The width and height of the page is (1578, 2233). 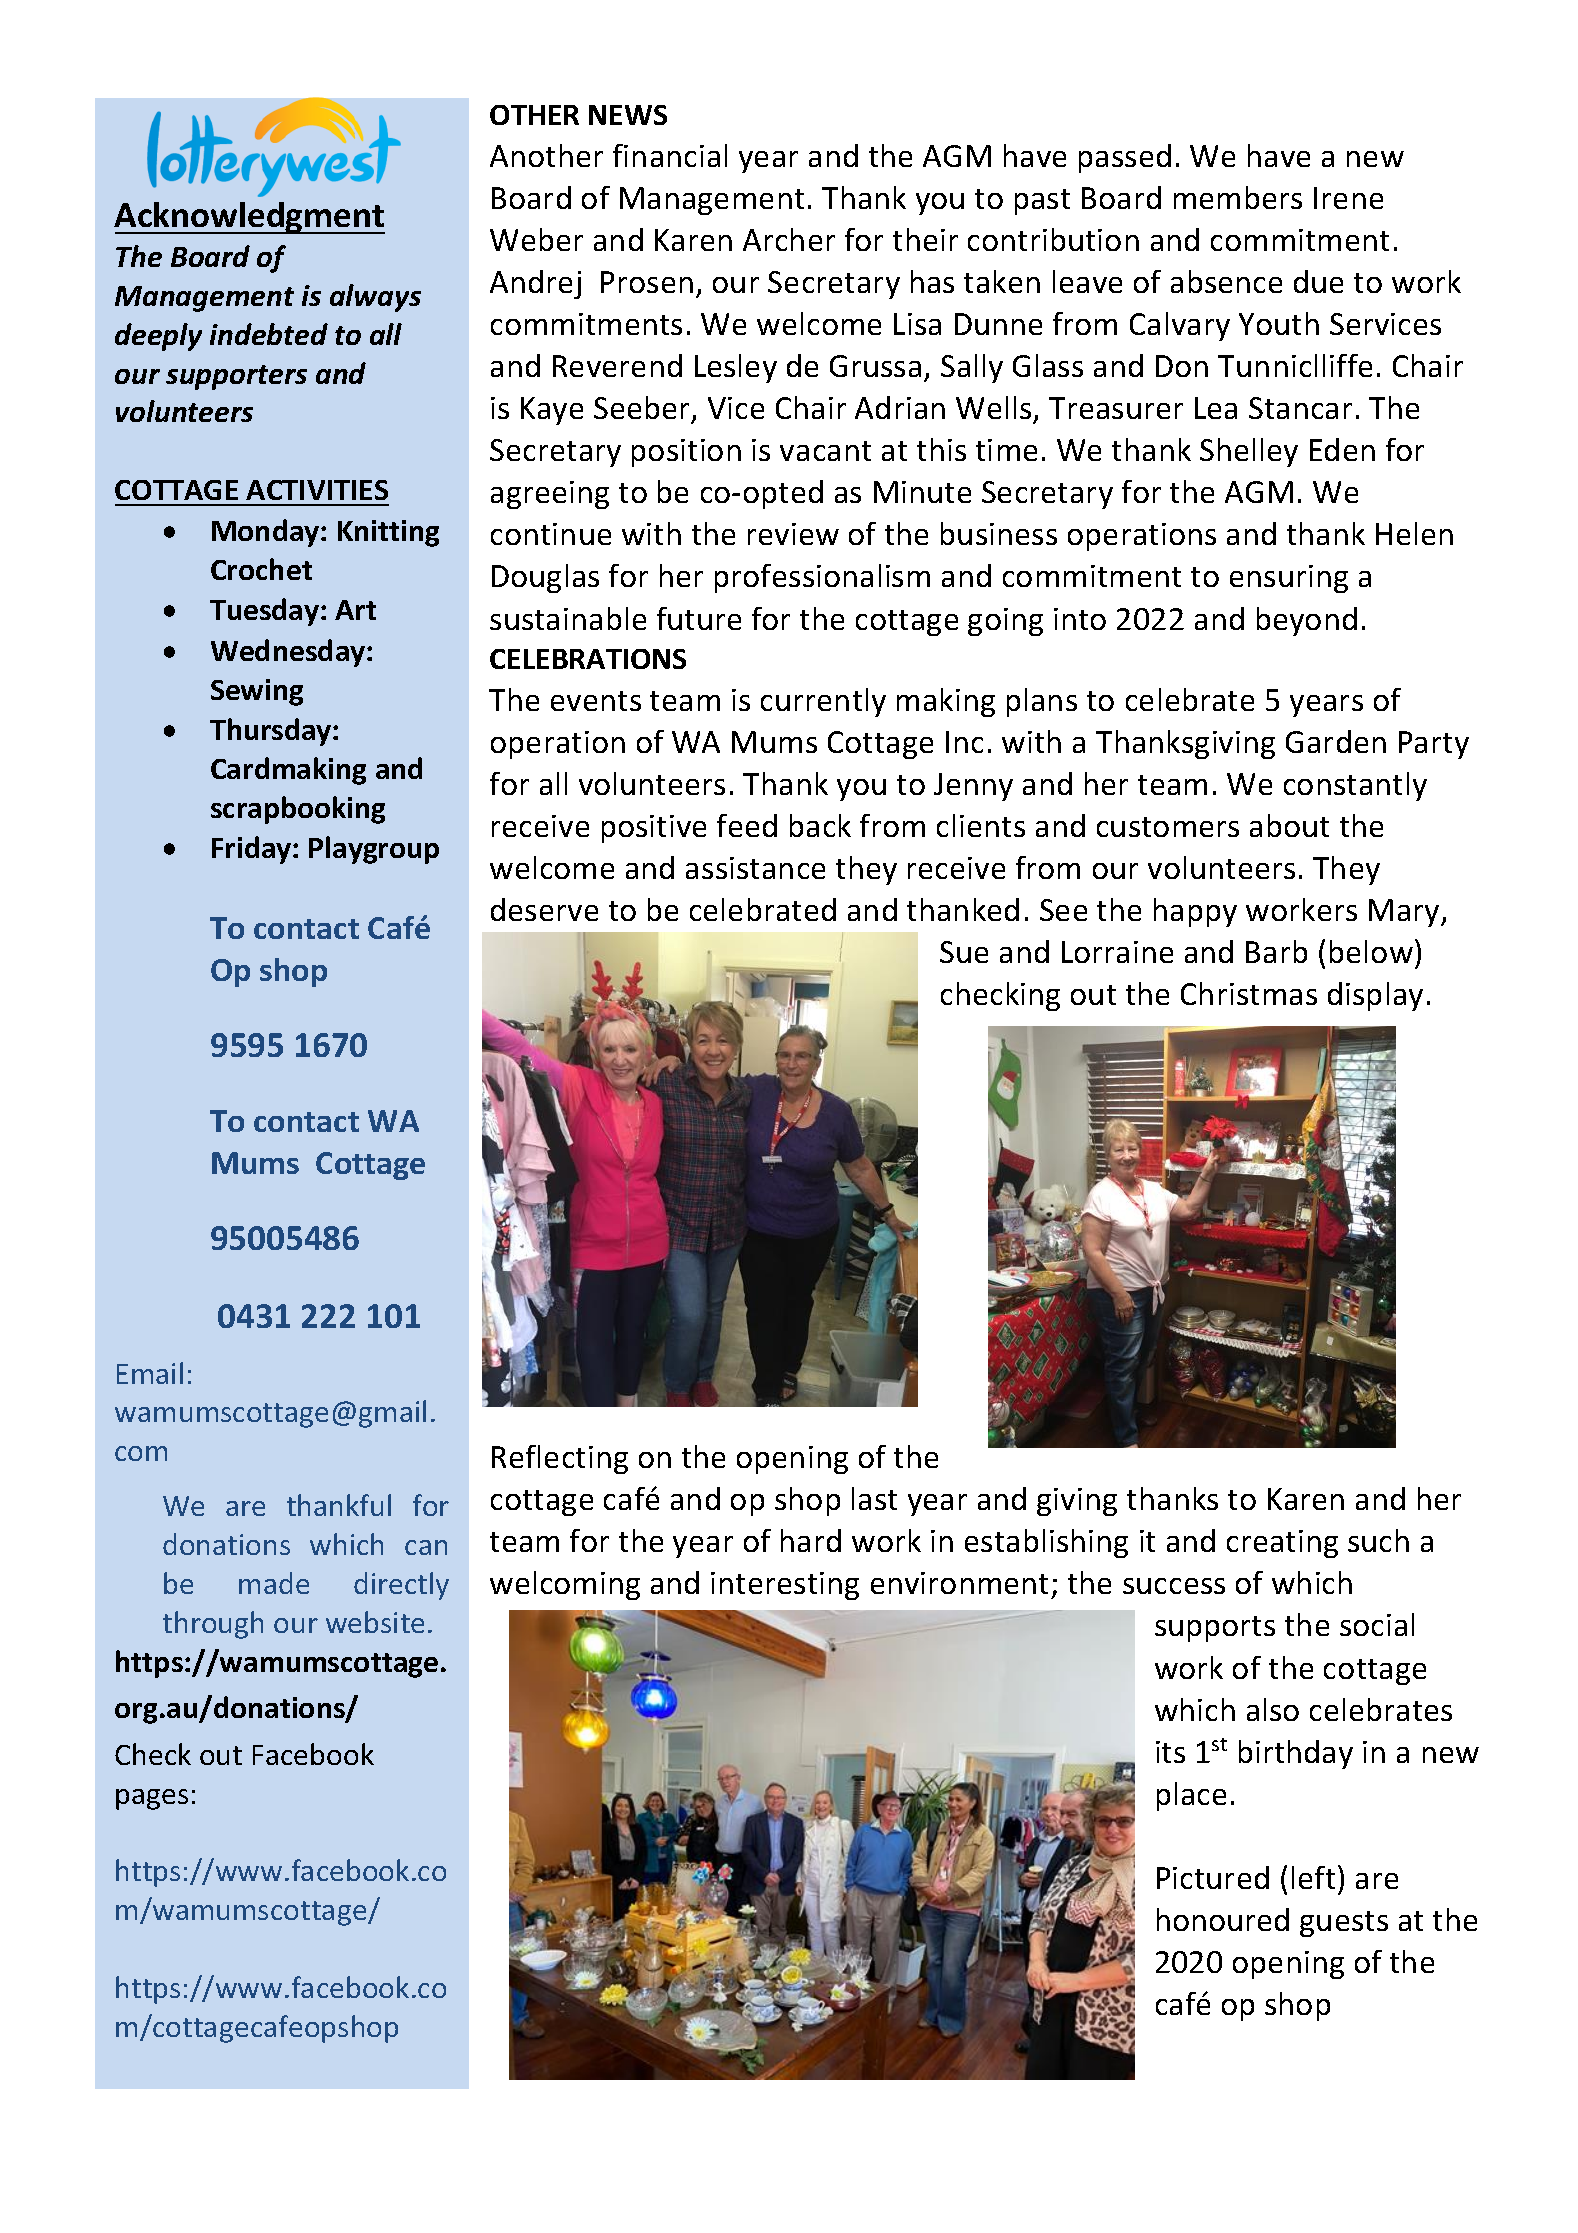 What do you see at coordinates (964, 952) in the page?
I see `Sue` at bounding box center [964, 952].
